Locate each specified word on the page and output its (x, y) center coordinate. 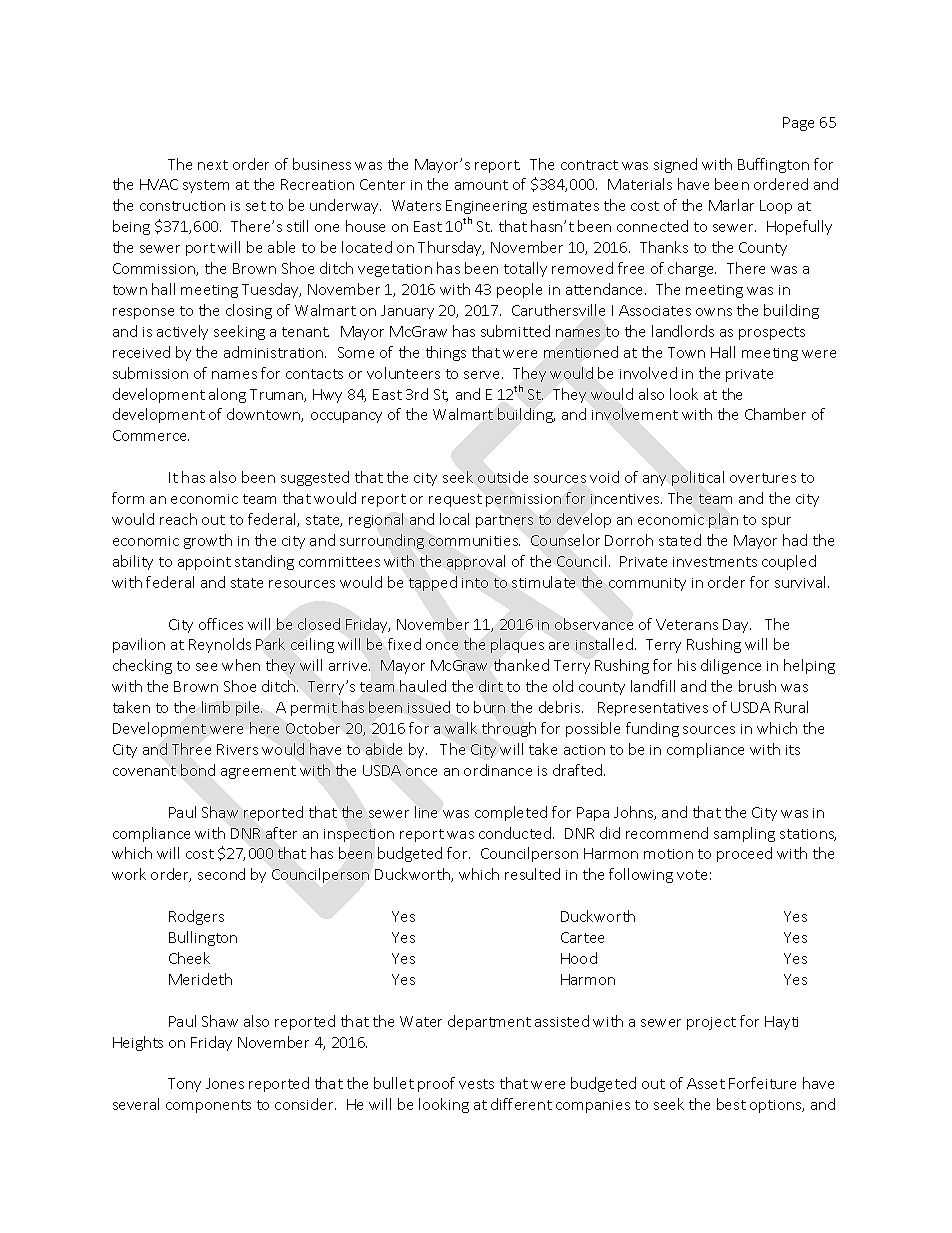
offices (221, 624)
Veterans (687, 624)
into (475, 583)
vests (476, 1084)
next (213, 165)
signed (675, 165)
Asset (706, 1083)
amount (481, 185)
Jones (225, 1083)
